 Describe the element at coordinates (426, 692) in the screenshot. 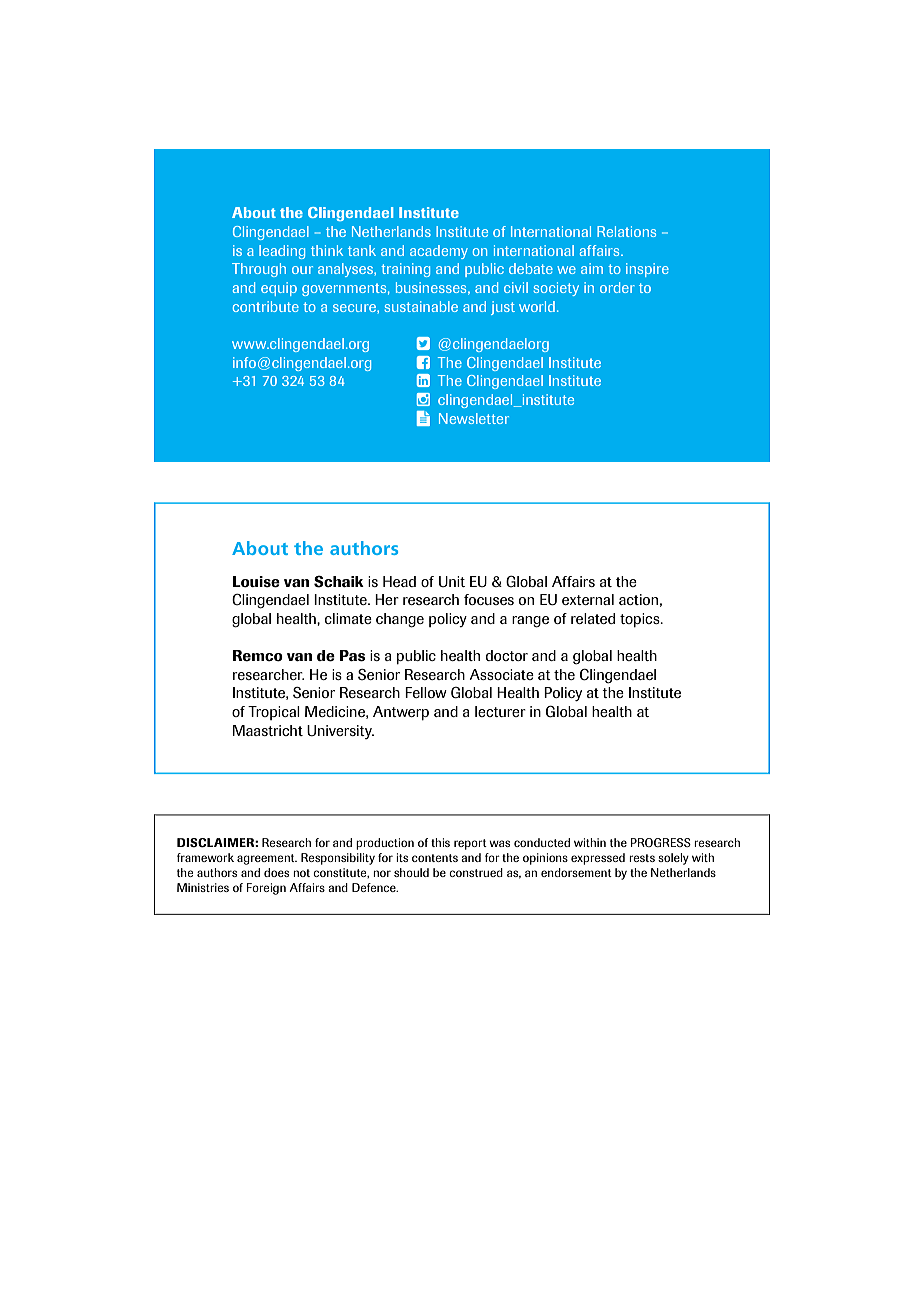

I see `Fellow` at that location.
